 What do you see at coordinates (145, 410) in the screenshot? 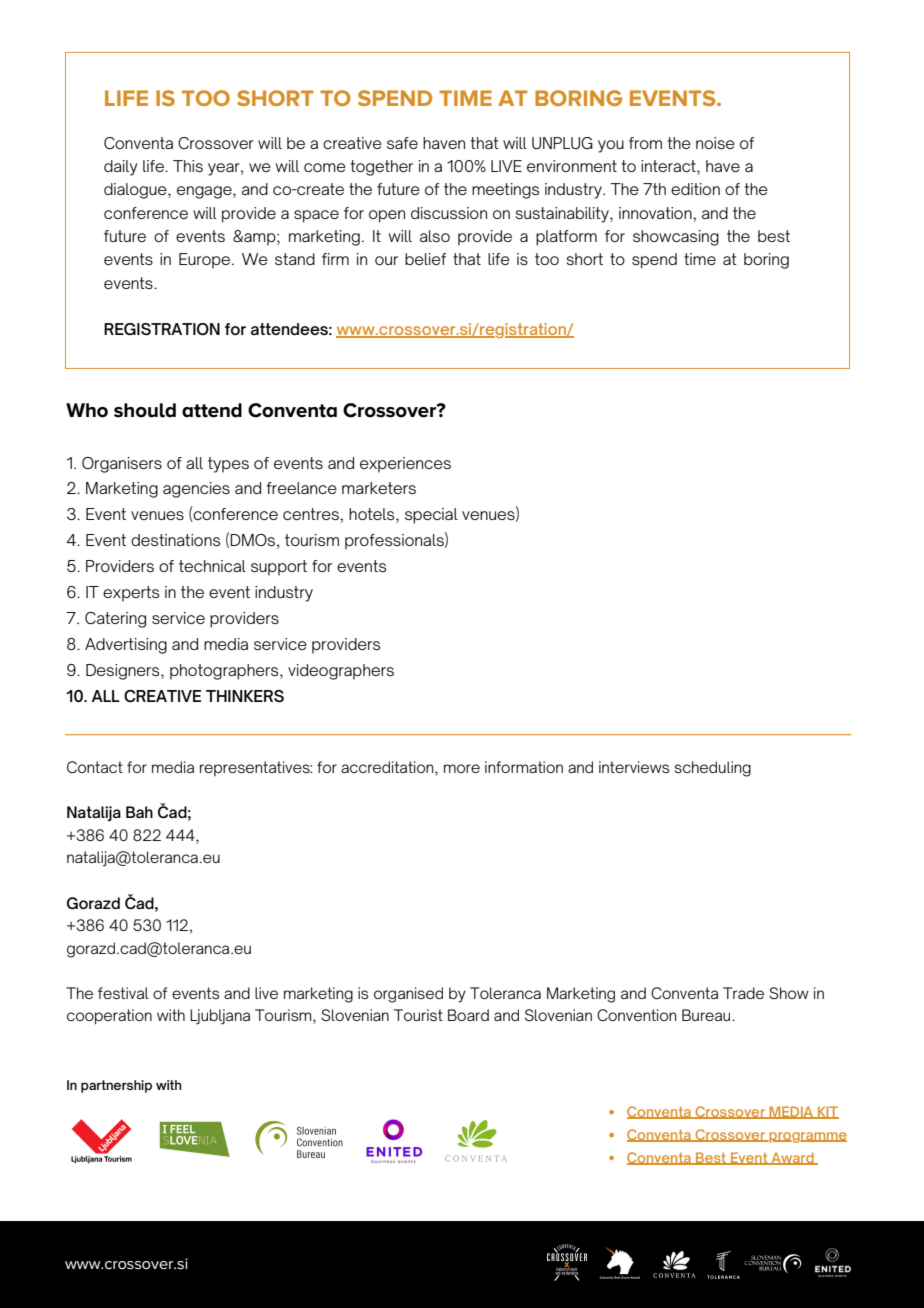
I see `should` at bounding box center [145, 410].
